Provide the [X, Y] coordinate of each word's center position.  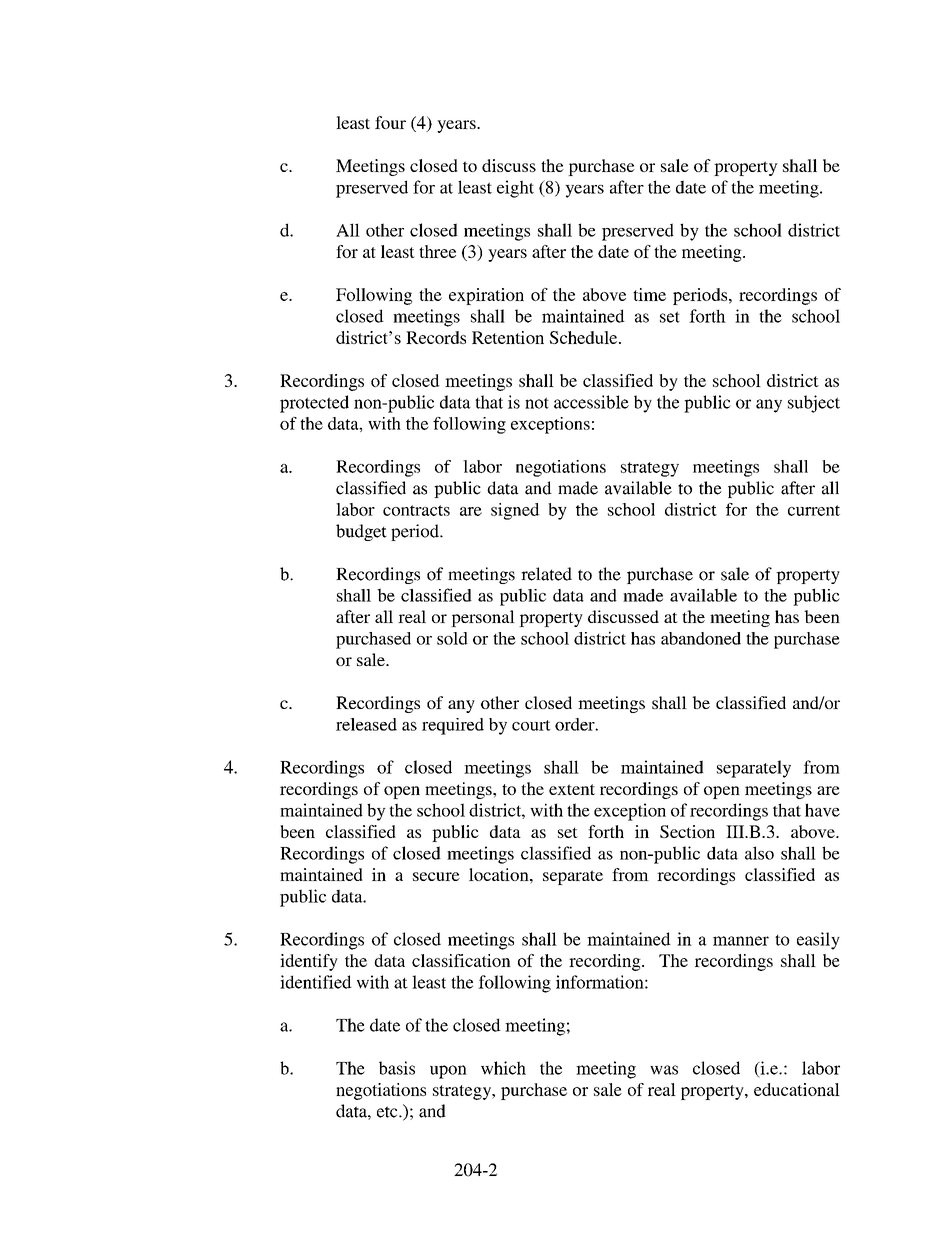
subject [814, 404]
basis [397, 1068]
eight [515, 189]
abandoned [701, 638]
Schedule [585, 337]
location [500, 874]
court [531, 725]
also [759, 853]
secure [436, 876]
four [390, 122]
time [649, 294]
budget [361, 532]
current [814, 510]
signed [515, 511]
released [366, 724]
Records [436, 337]
